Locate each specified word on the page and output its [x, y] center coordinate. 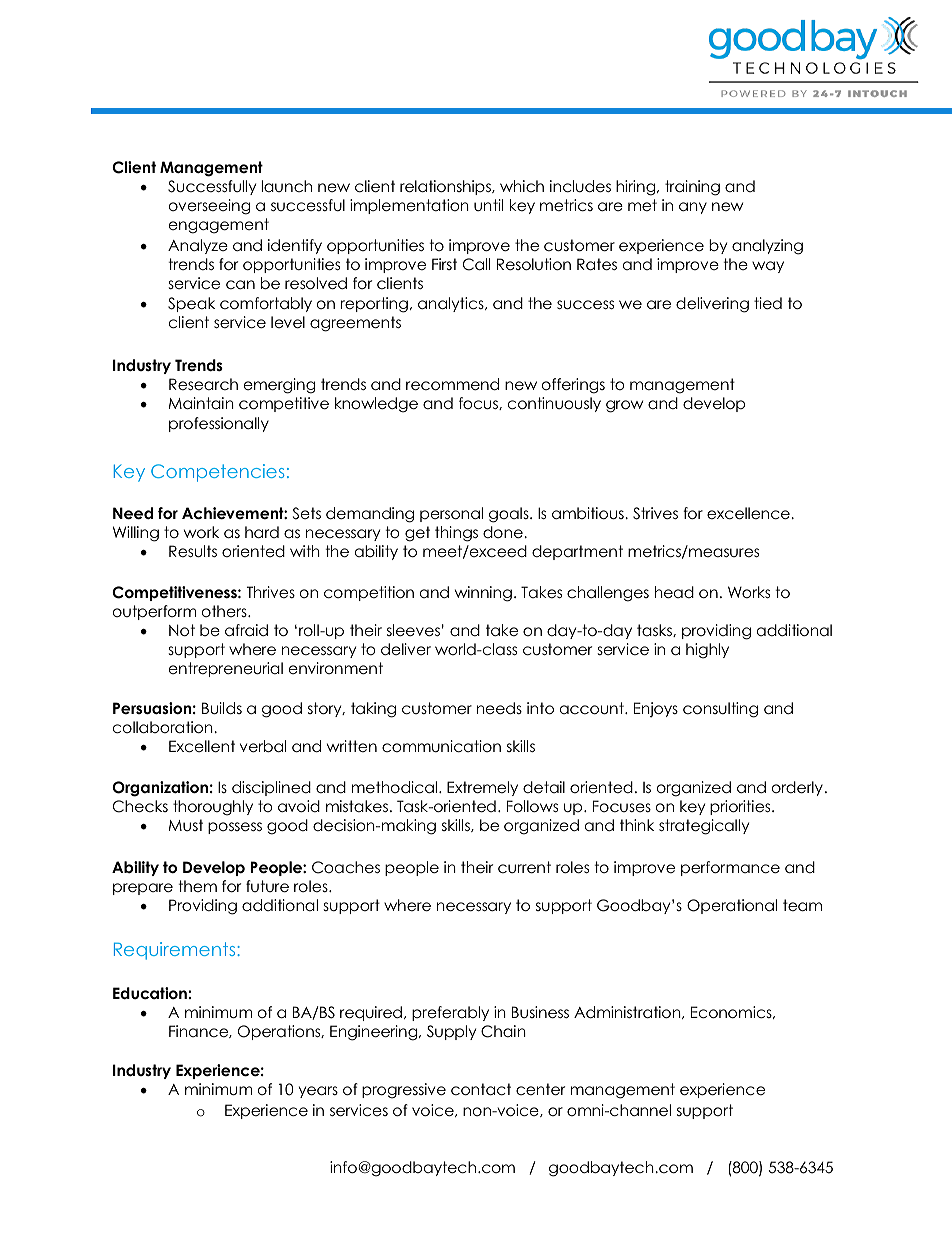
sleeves [413, 630]
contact [481, 1089]
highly [707, 651]
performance [730, 868]
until [488, 205]
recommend [452, 384]
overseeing [210, 207]
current [524, 867]
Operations [280, 1032]
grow [624, 406]
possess [235, 828]
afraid [246, 630]
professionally [219, 424]
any [693, 208]
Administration [628, 1012]
